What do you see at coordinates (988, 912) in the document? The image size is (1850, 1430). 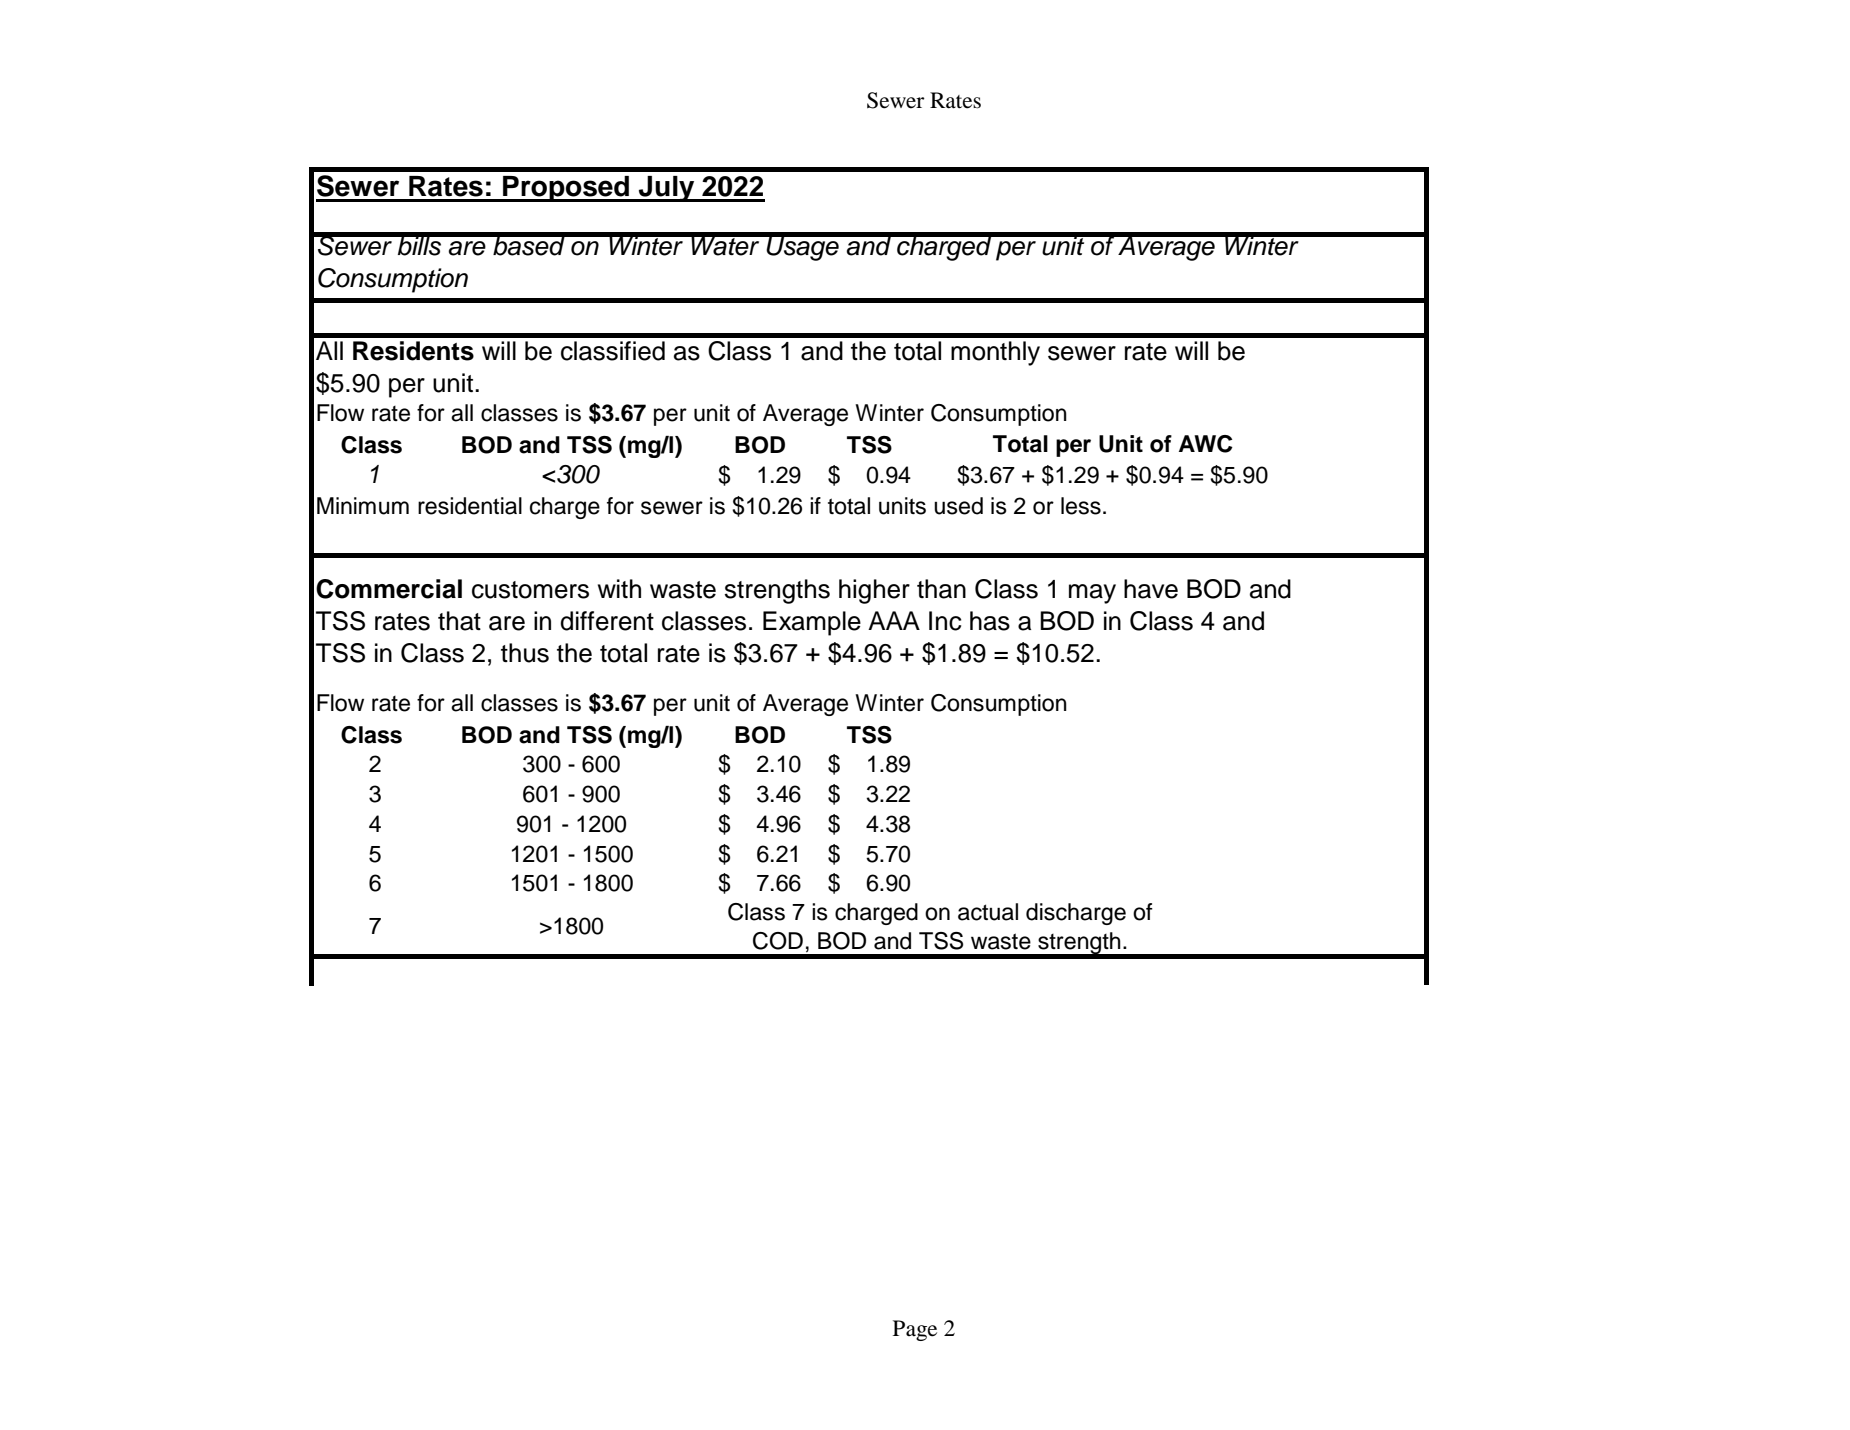 I see `actual` at bounding box center [988, 912].
